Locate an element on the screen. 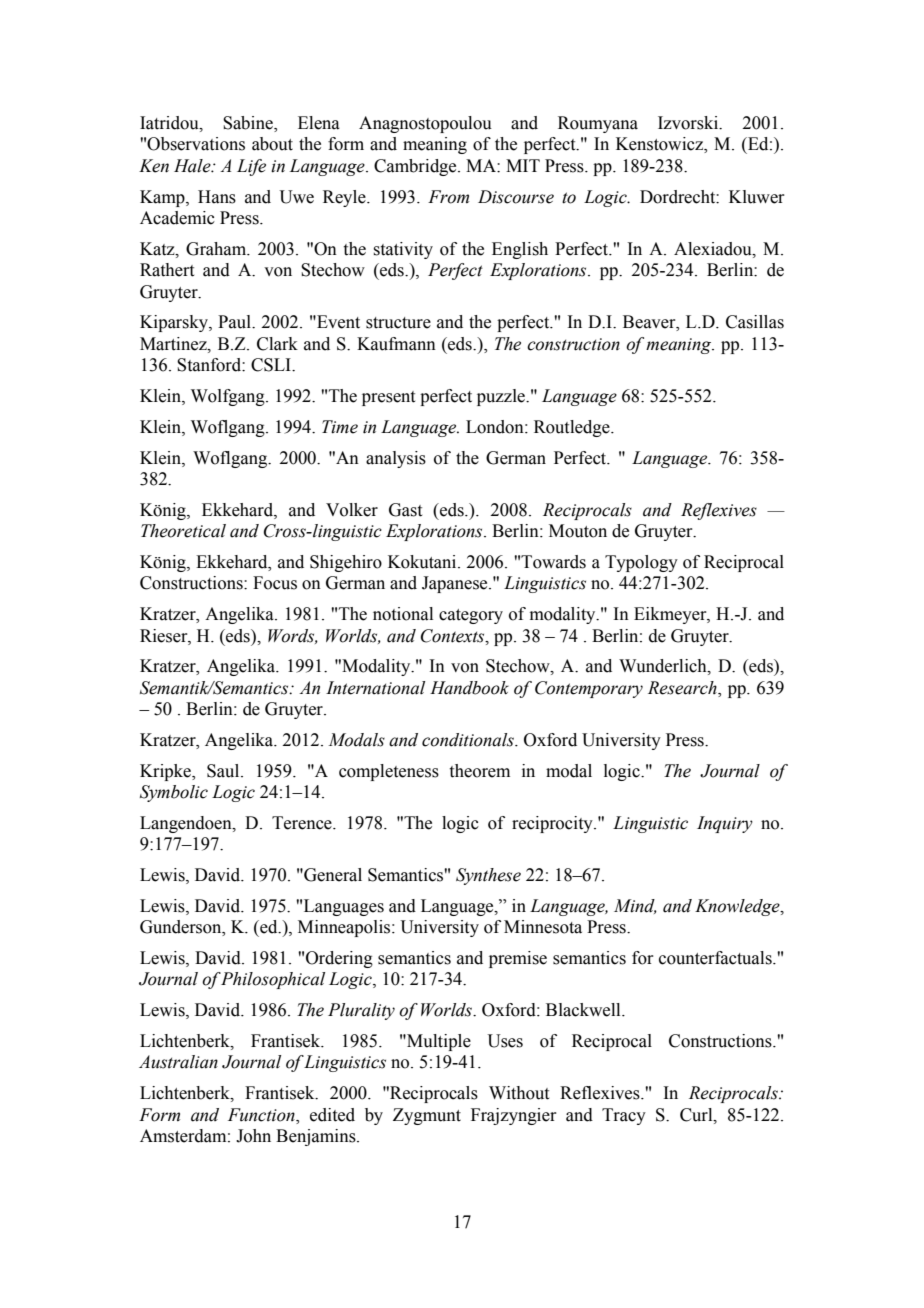  Typology is located at coordinates (641, 563).
